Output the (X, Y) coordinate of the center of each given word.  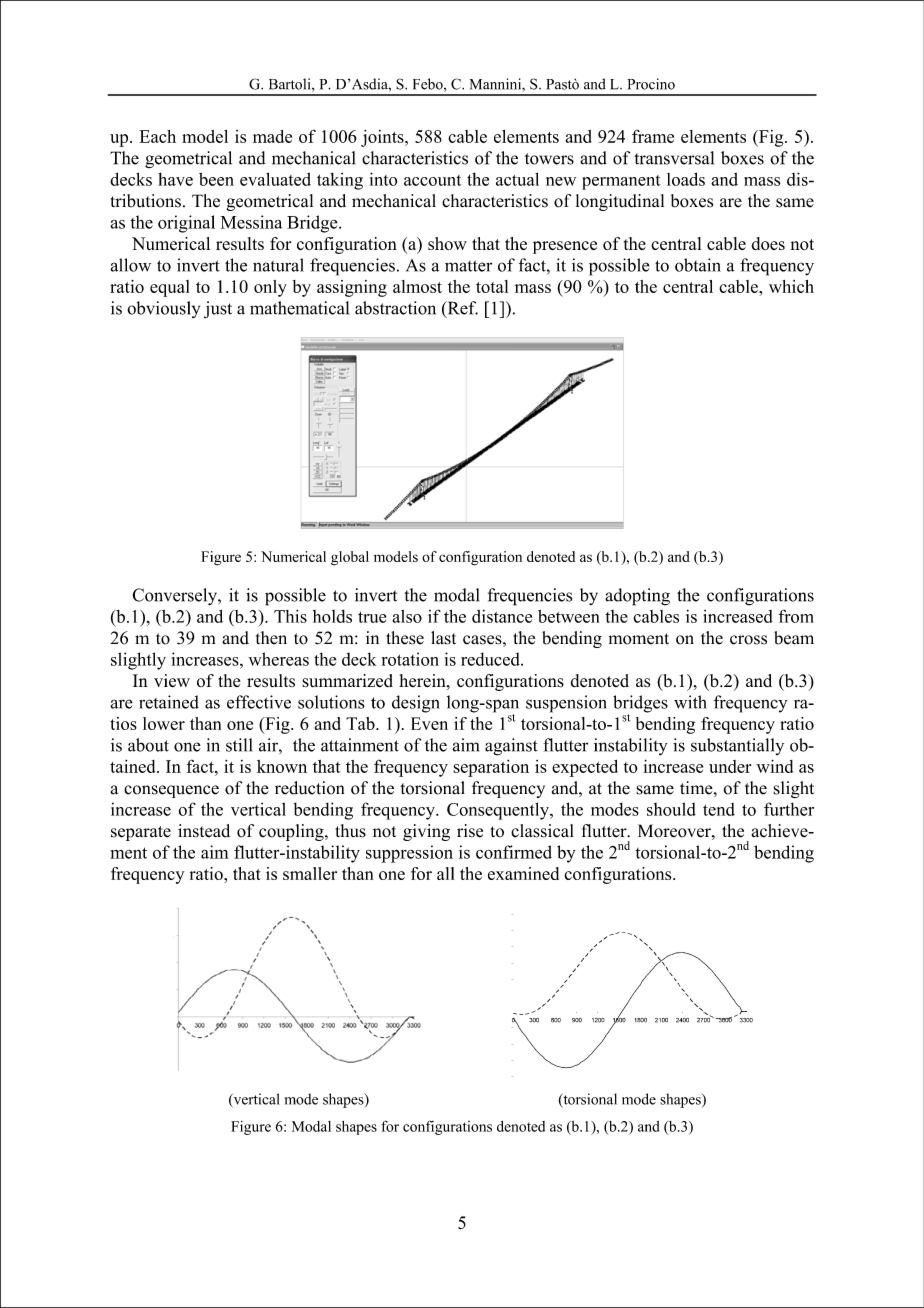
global (350, 558)
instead (204, 831)
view (172, 681)
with (690, 702)
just (218, 310)
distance (502, 616)
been (216, 179)
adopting (637, 597)
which (791, 286)
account (432, 180)
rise (470, 831)
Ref (461, 309)
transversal (674, 158)
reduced (491, 659)
